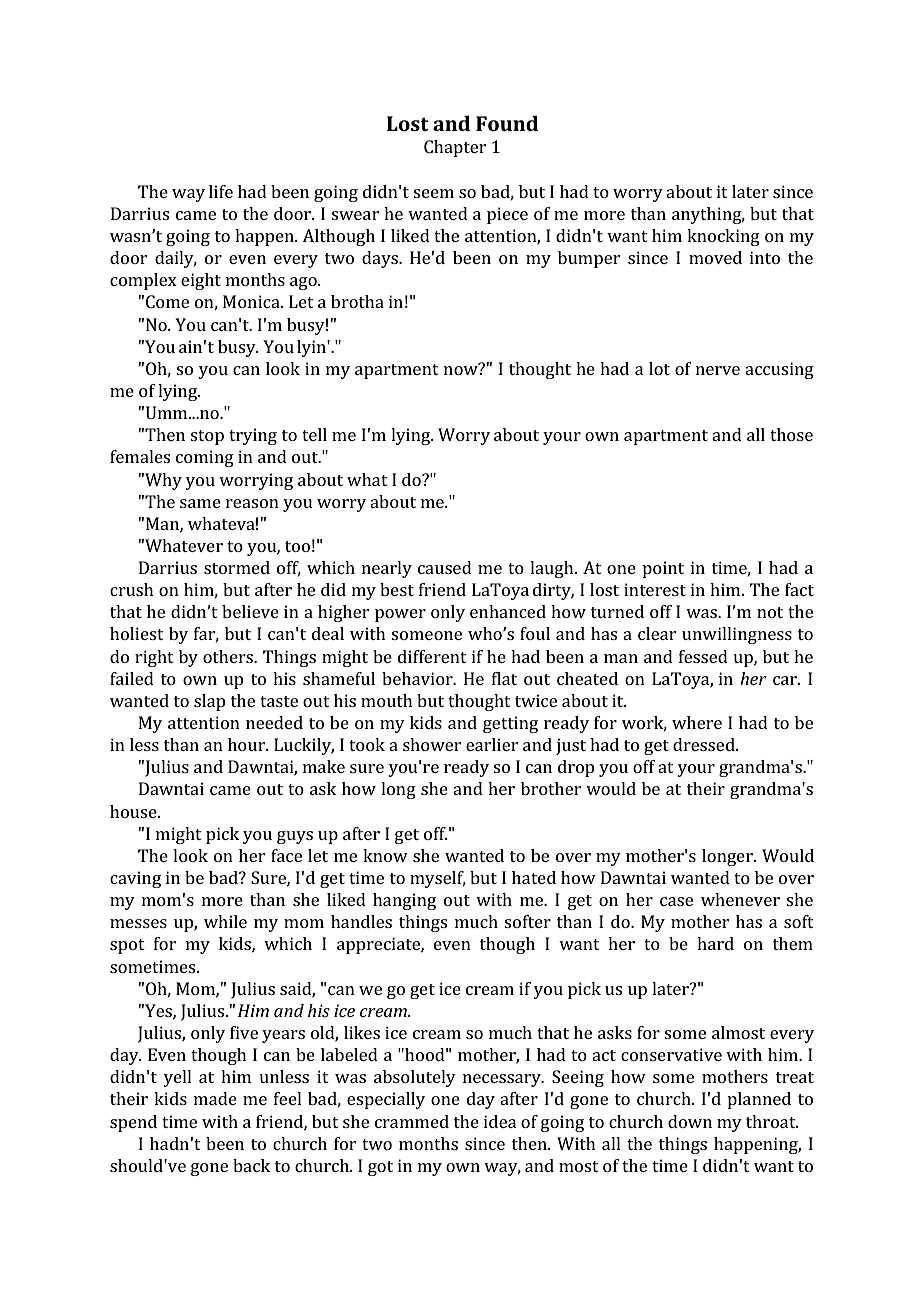 Image resolution: width=924 pixels, height=1308 pixels. I want to click on myself, so click(438, 879).
